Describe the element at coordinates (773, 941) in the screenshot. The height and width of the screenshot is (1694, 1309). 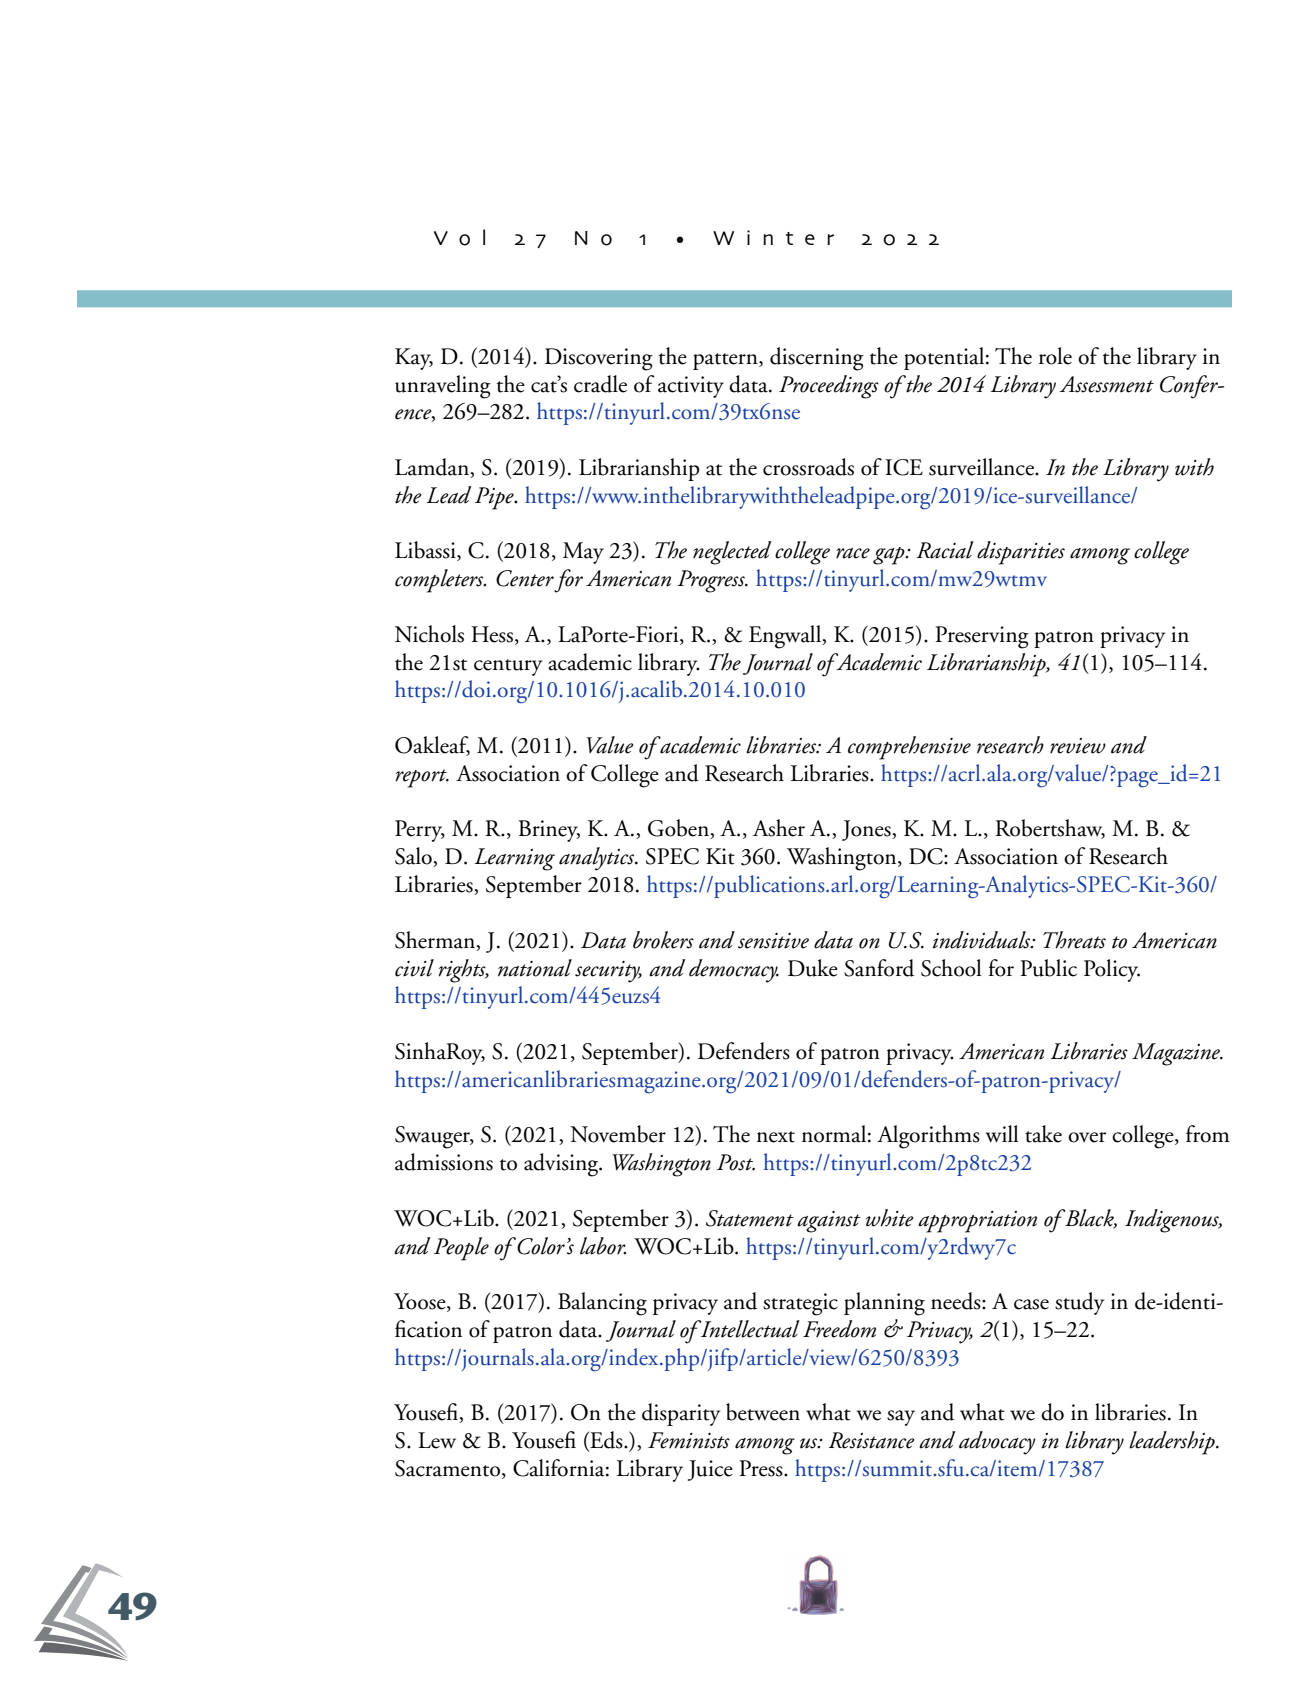
I see `sensitive` at that location.
